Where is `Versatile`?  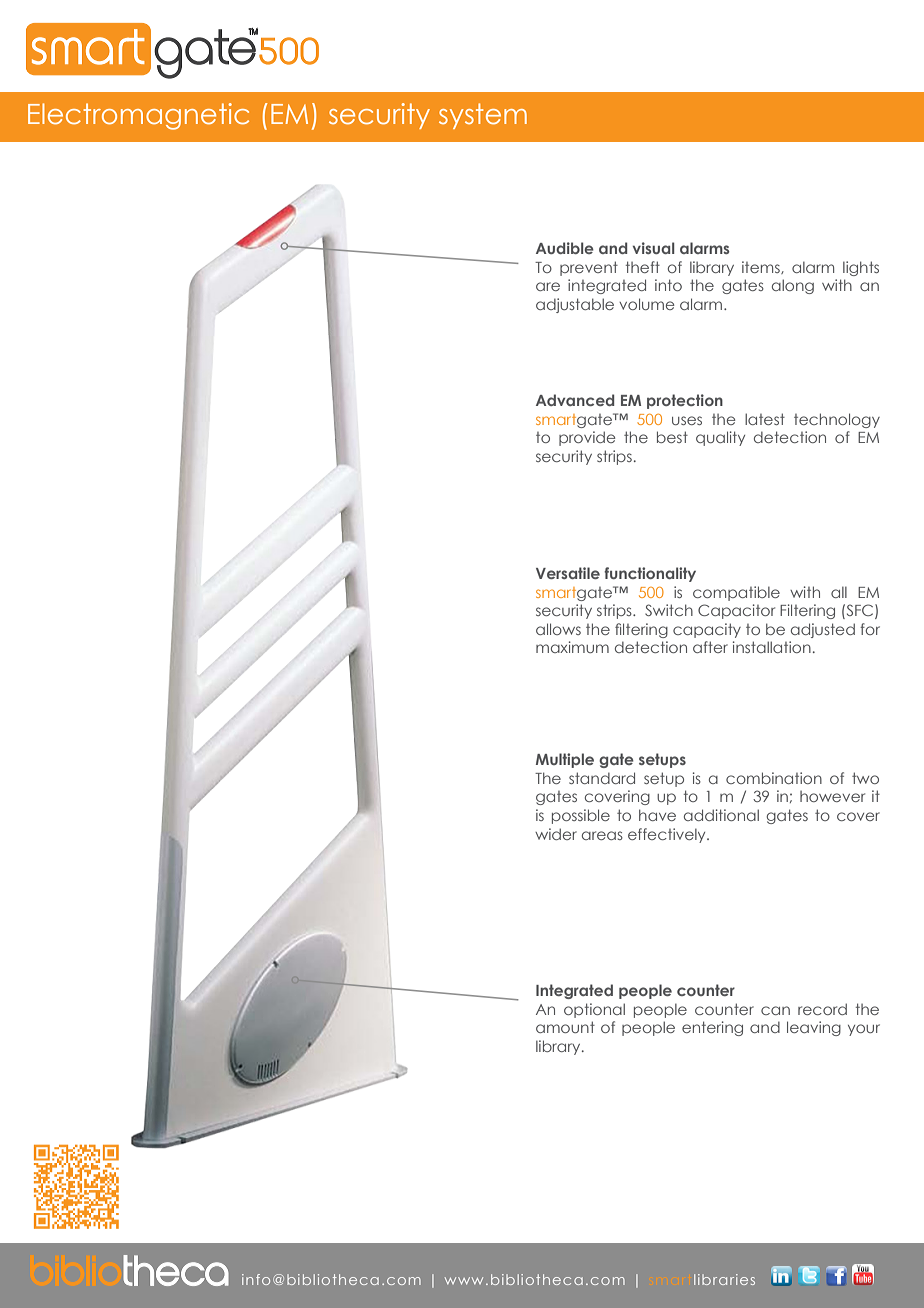
Versatile is located at coordinates (568, 573).
